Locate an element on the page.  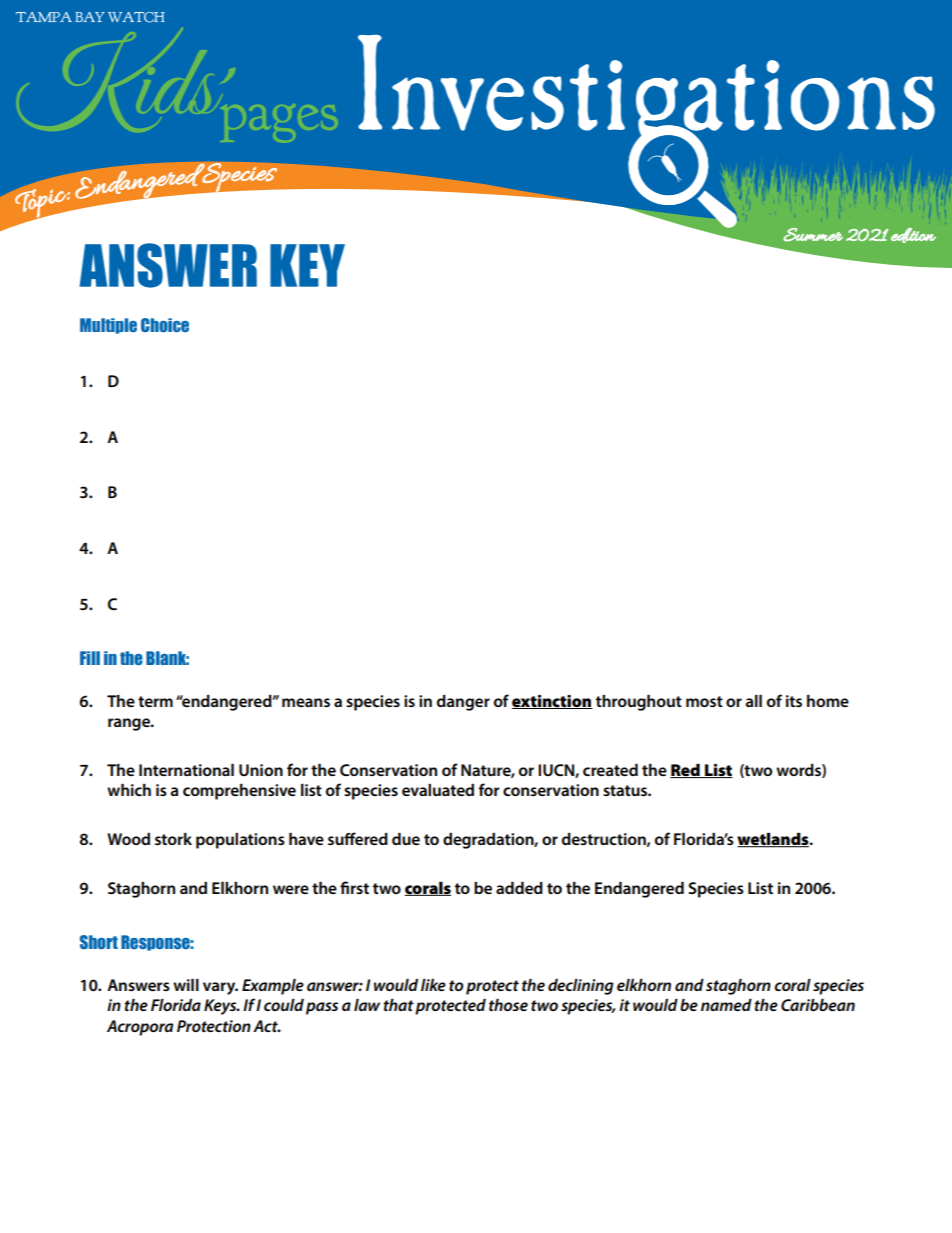
Summer is located at coordinates (813, 235).
